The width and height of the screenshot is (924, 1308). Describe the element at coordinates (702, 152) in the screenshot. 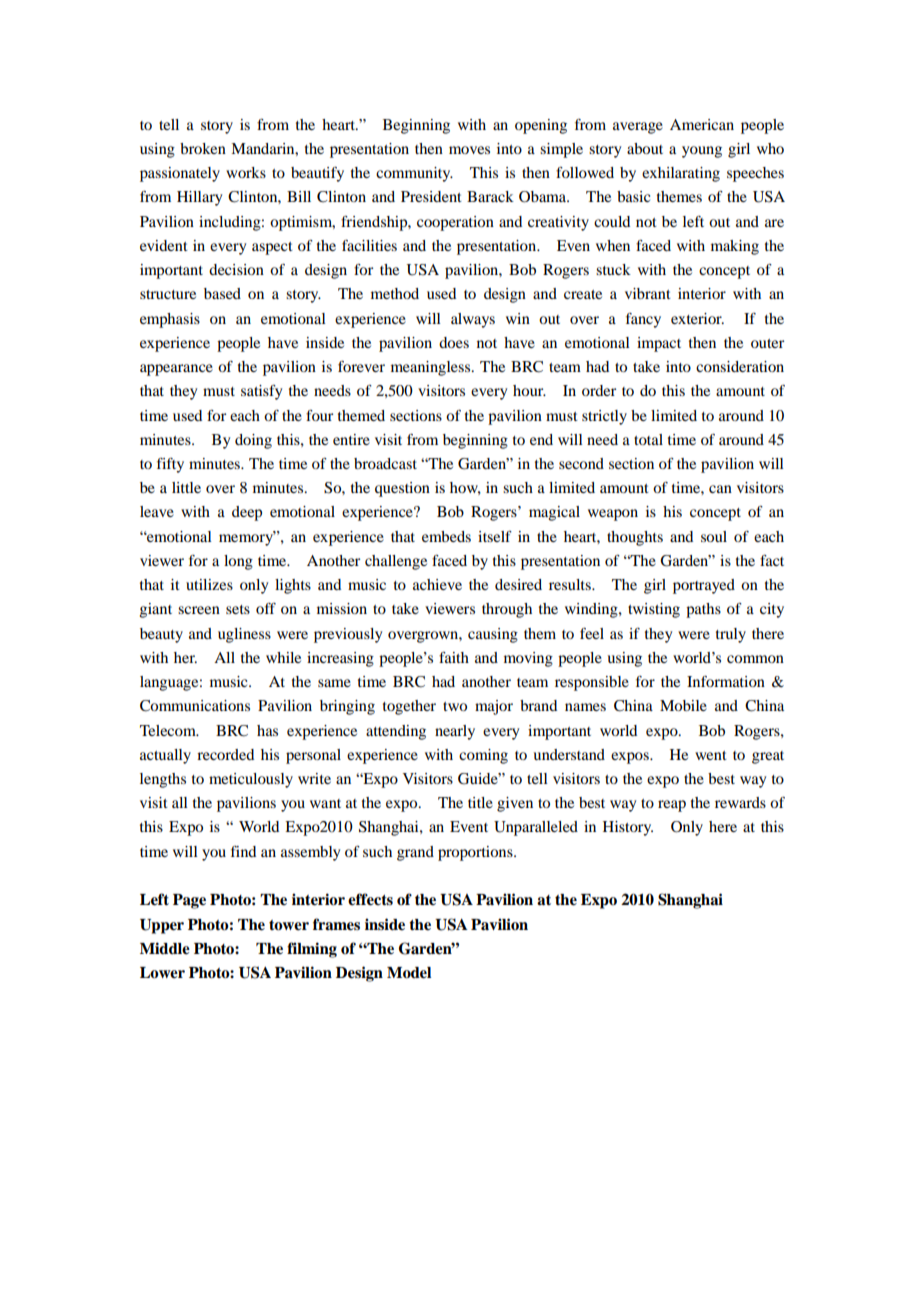

I see `young` at that location.
